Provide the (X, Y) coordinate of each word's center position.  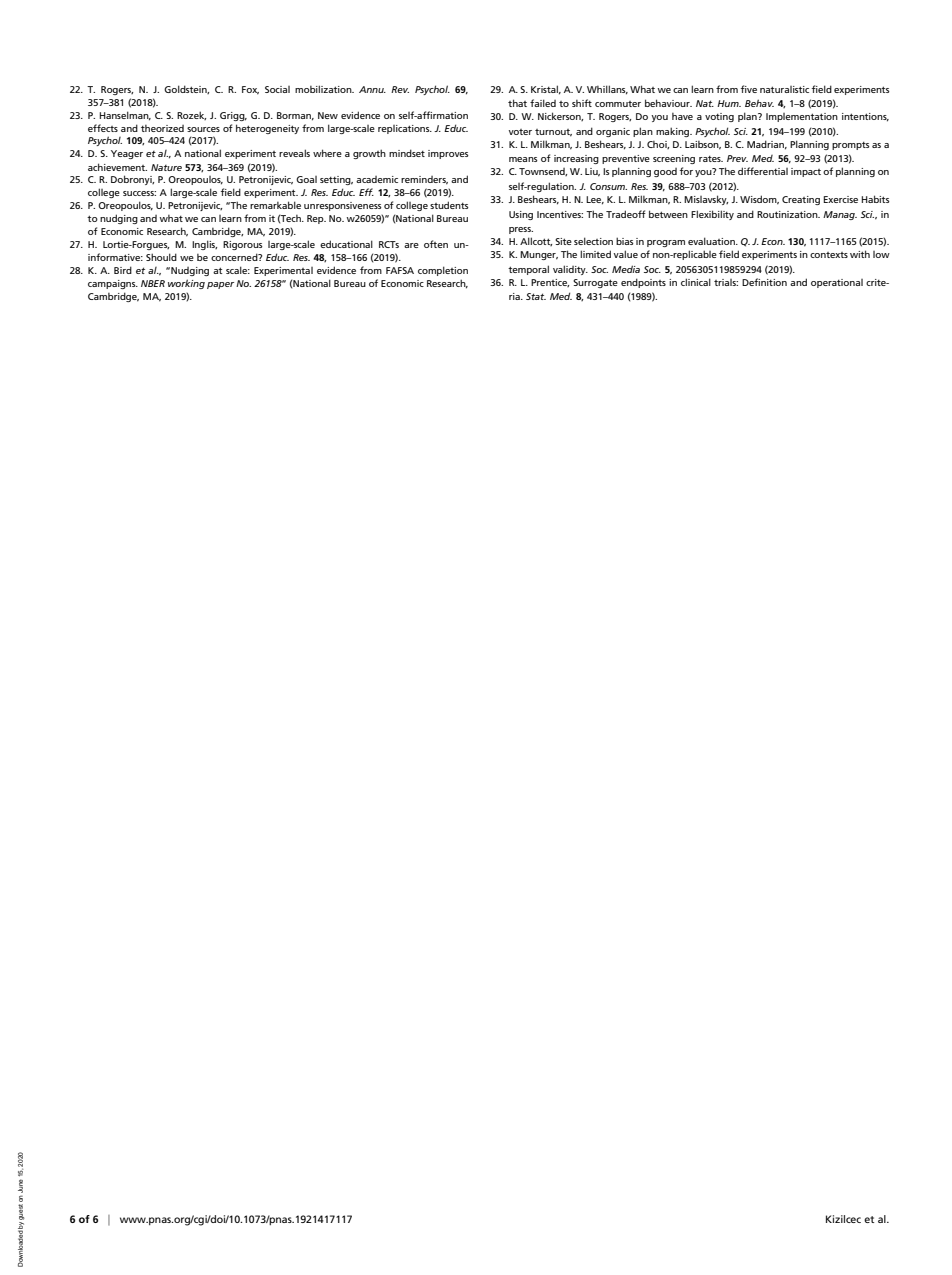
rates (711, 159)
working (186, 284)
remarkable (275, 205)
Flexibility (712, 215)
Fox (250, 90)
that (517, 103)
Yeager (127, 154)
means (523, 159)
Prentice (550, 283)
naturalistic (784, 89)
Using (521, 215)
